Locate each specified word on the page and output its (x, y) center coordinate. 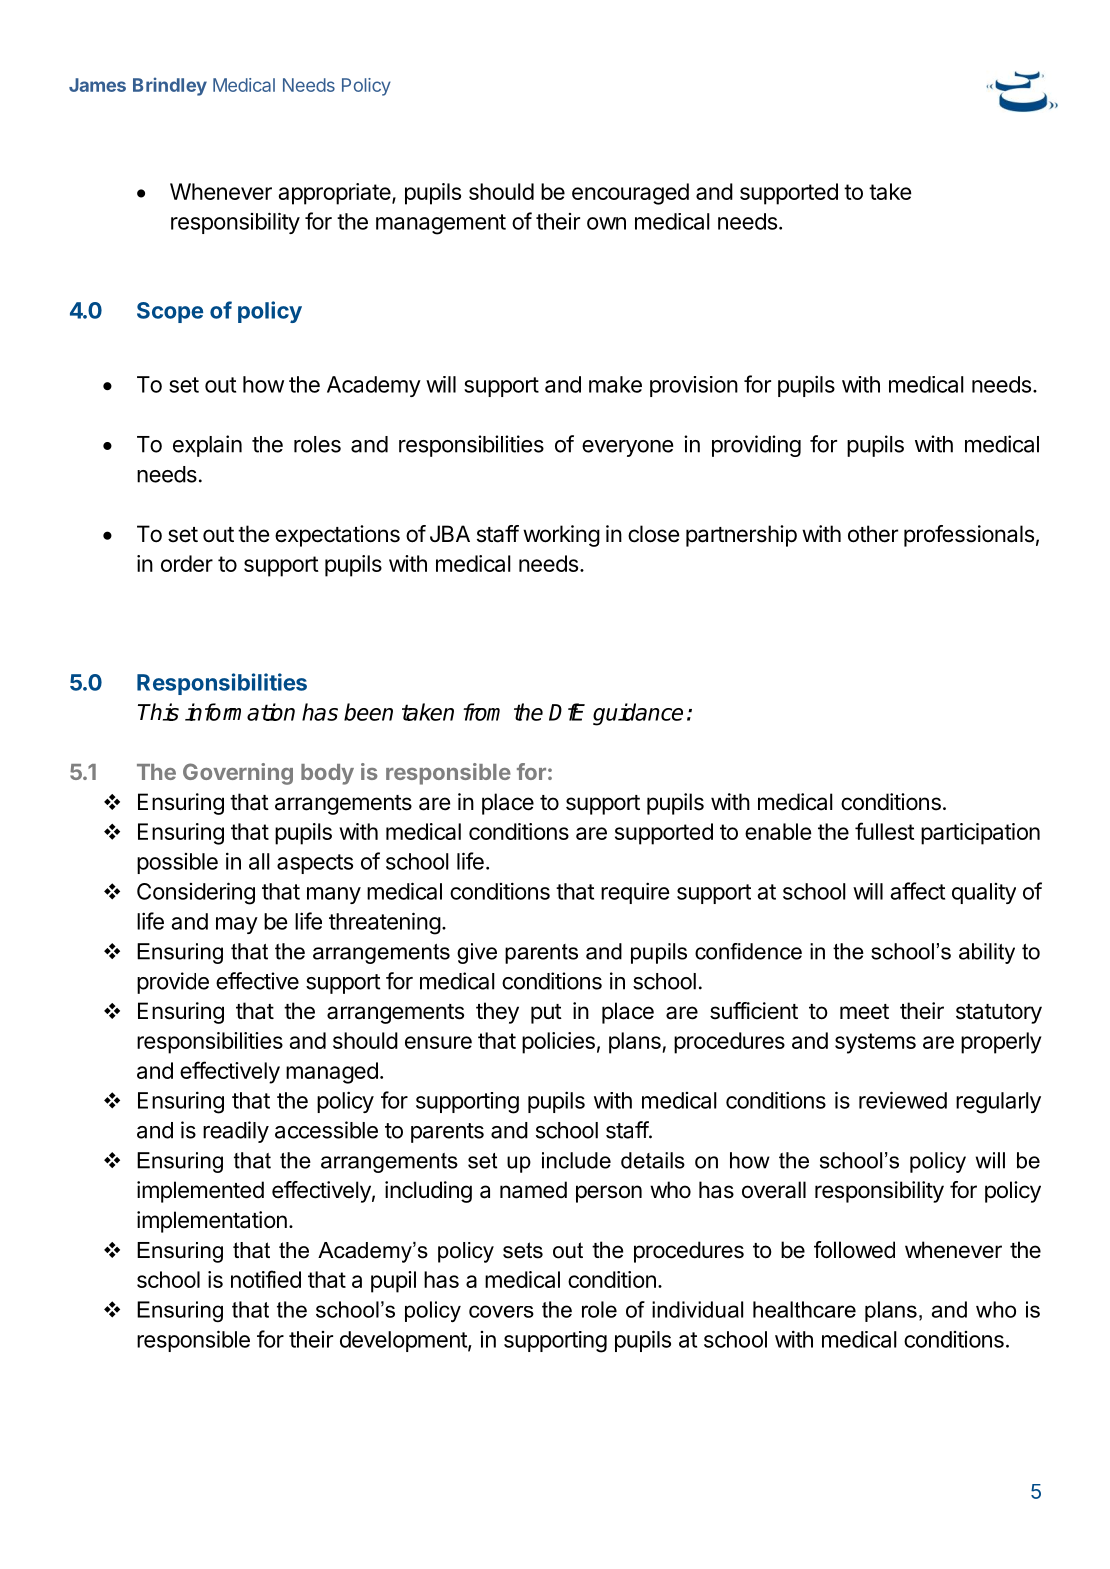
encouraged (630, 194)
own (606, 223)
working (561, 536)
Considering (196, 893)
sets (523, 1250)
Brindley (170, 86)
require (635, 893)
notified (266, 1279)
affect (918, 891)
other (873, 534)
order (187, 563)
